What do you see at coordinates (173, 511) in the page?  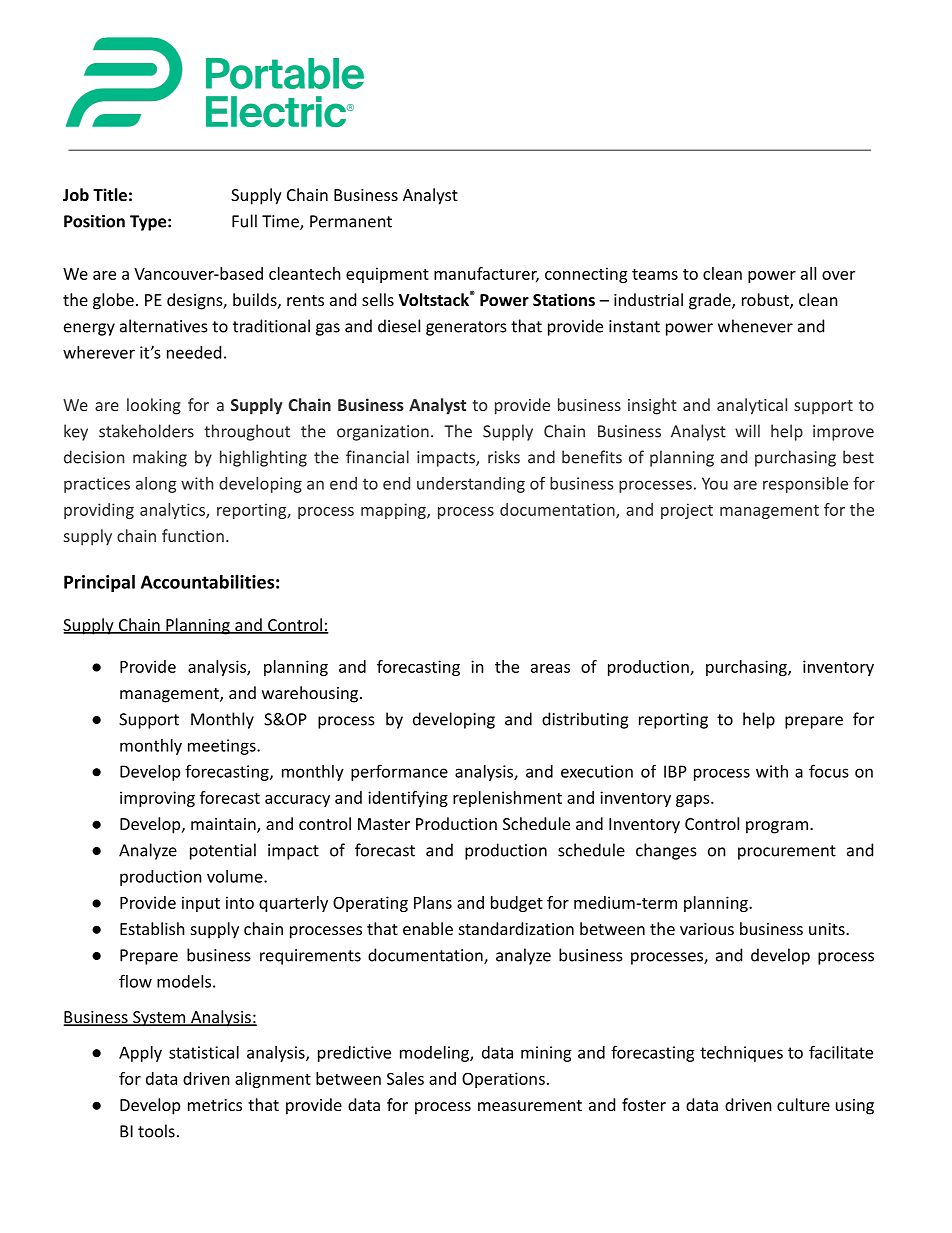 I see `analytics` at bounding box center [173, 511].
